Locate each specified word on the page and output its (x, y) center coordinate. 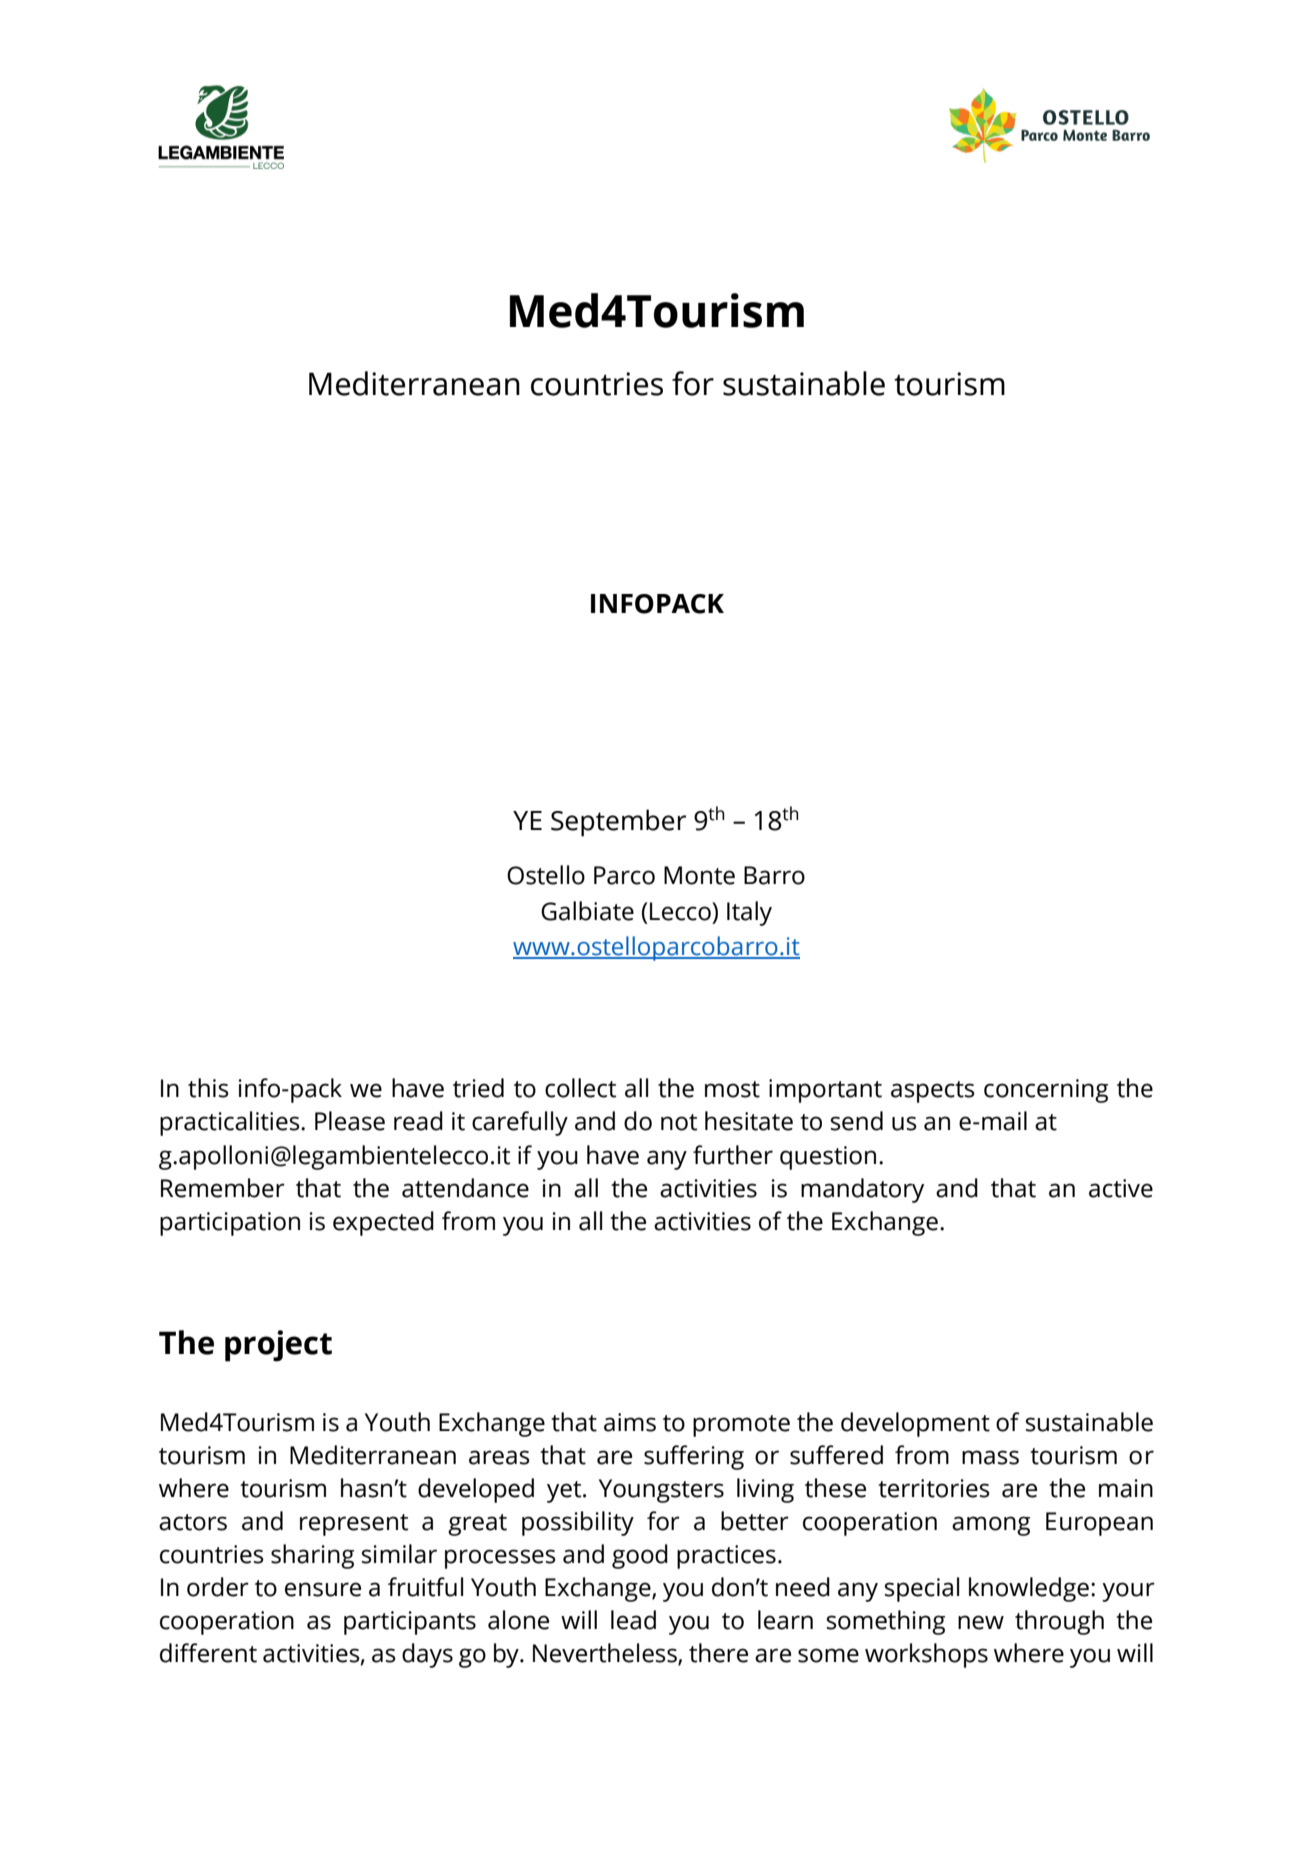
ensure (323, 1589)
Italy (749, 913)
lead (633, 1620)
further (733, 1155)
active (1121, 1188)
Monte (699, 875)
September (618, 823)
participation (230, 1224)
